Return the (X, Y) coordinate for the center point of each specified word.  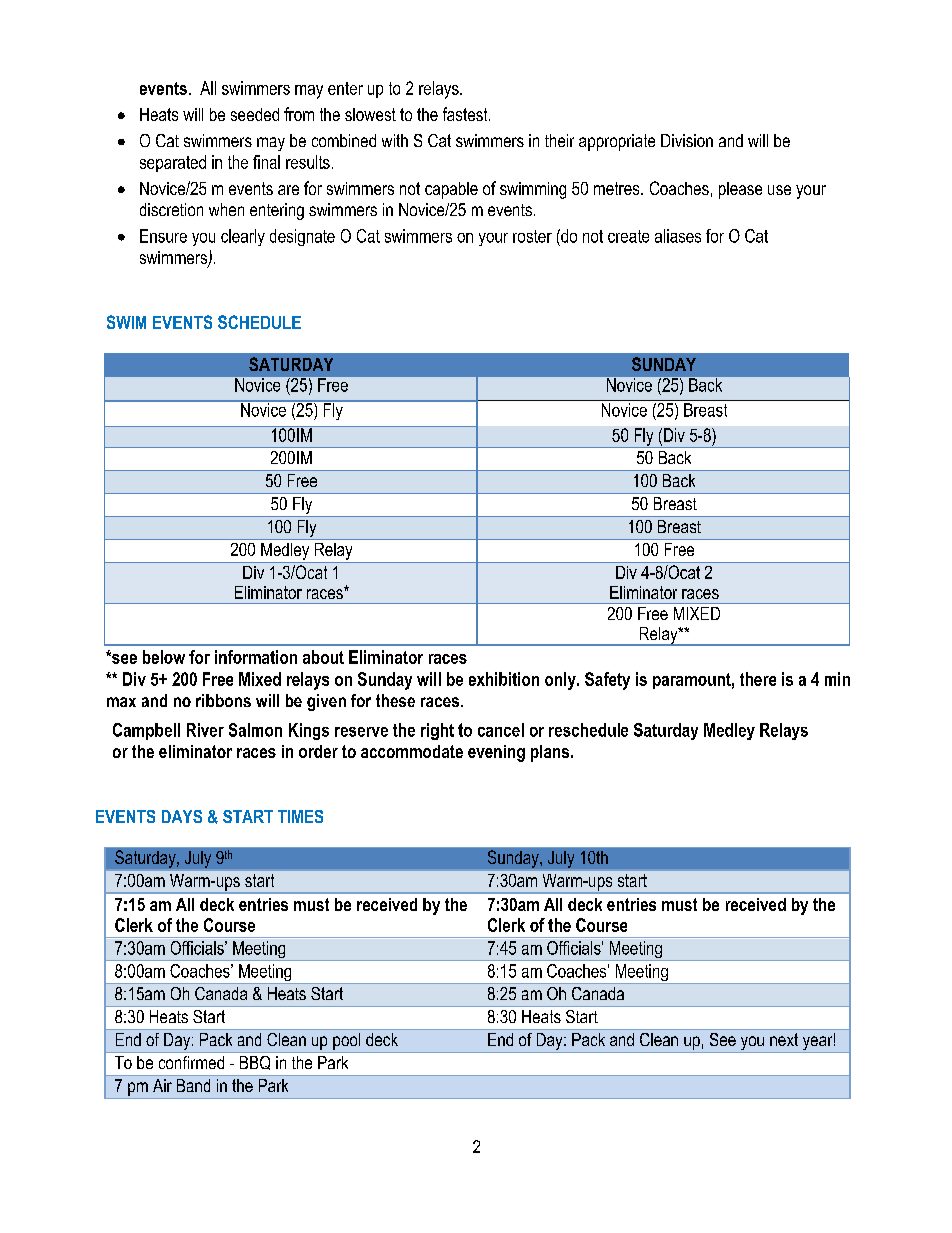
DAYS (182, 816)
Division (687, 140)
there (758, 679)
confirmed (191, 1062)
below (164, 657)
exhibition (504, 679)
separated (173, 163)
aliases (678, 236)
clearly (243, 237)
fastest (466, 114)
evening (496, 753)
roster (532, 236)
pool (346, 1041)
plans (551, 753)
